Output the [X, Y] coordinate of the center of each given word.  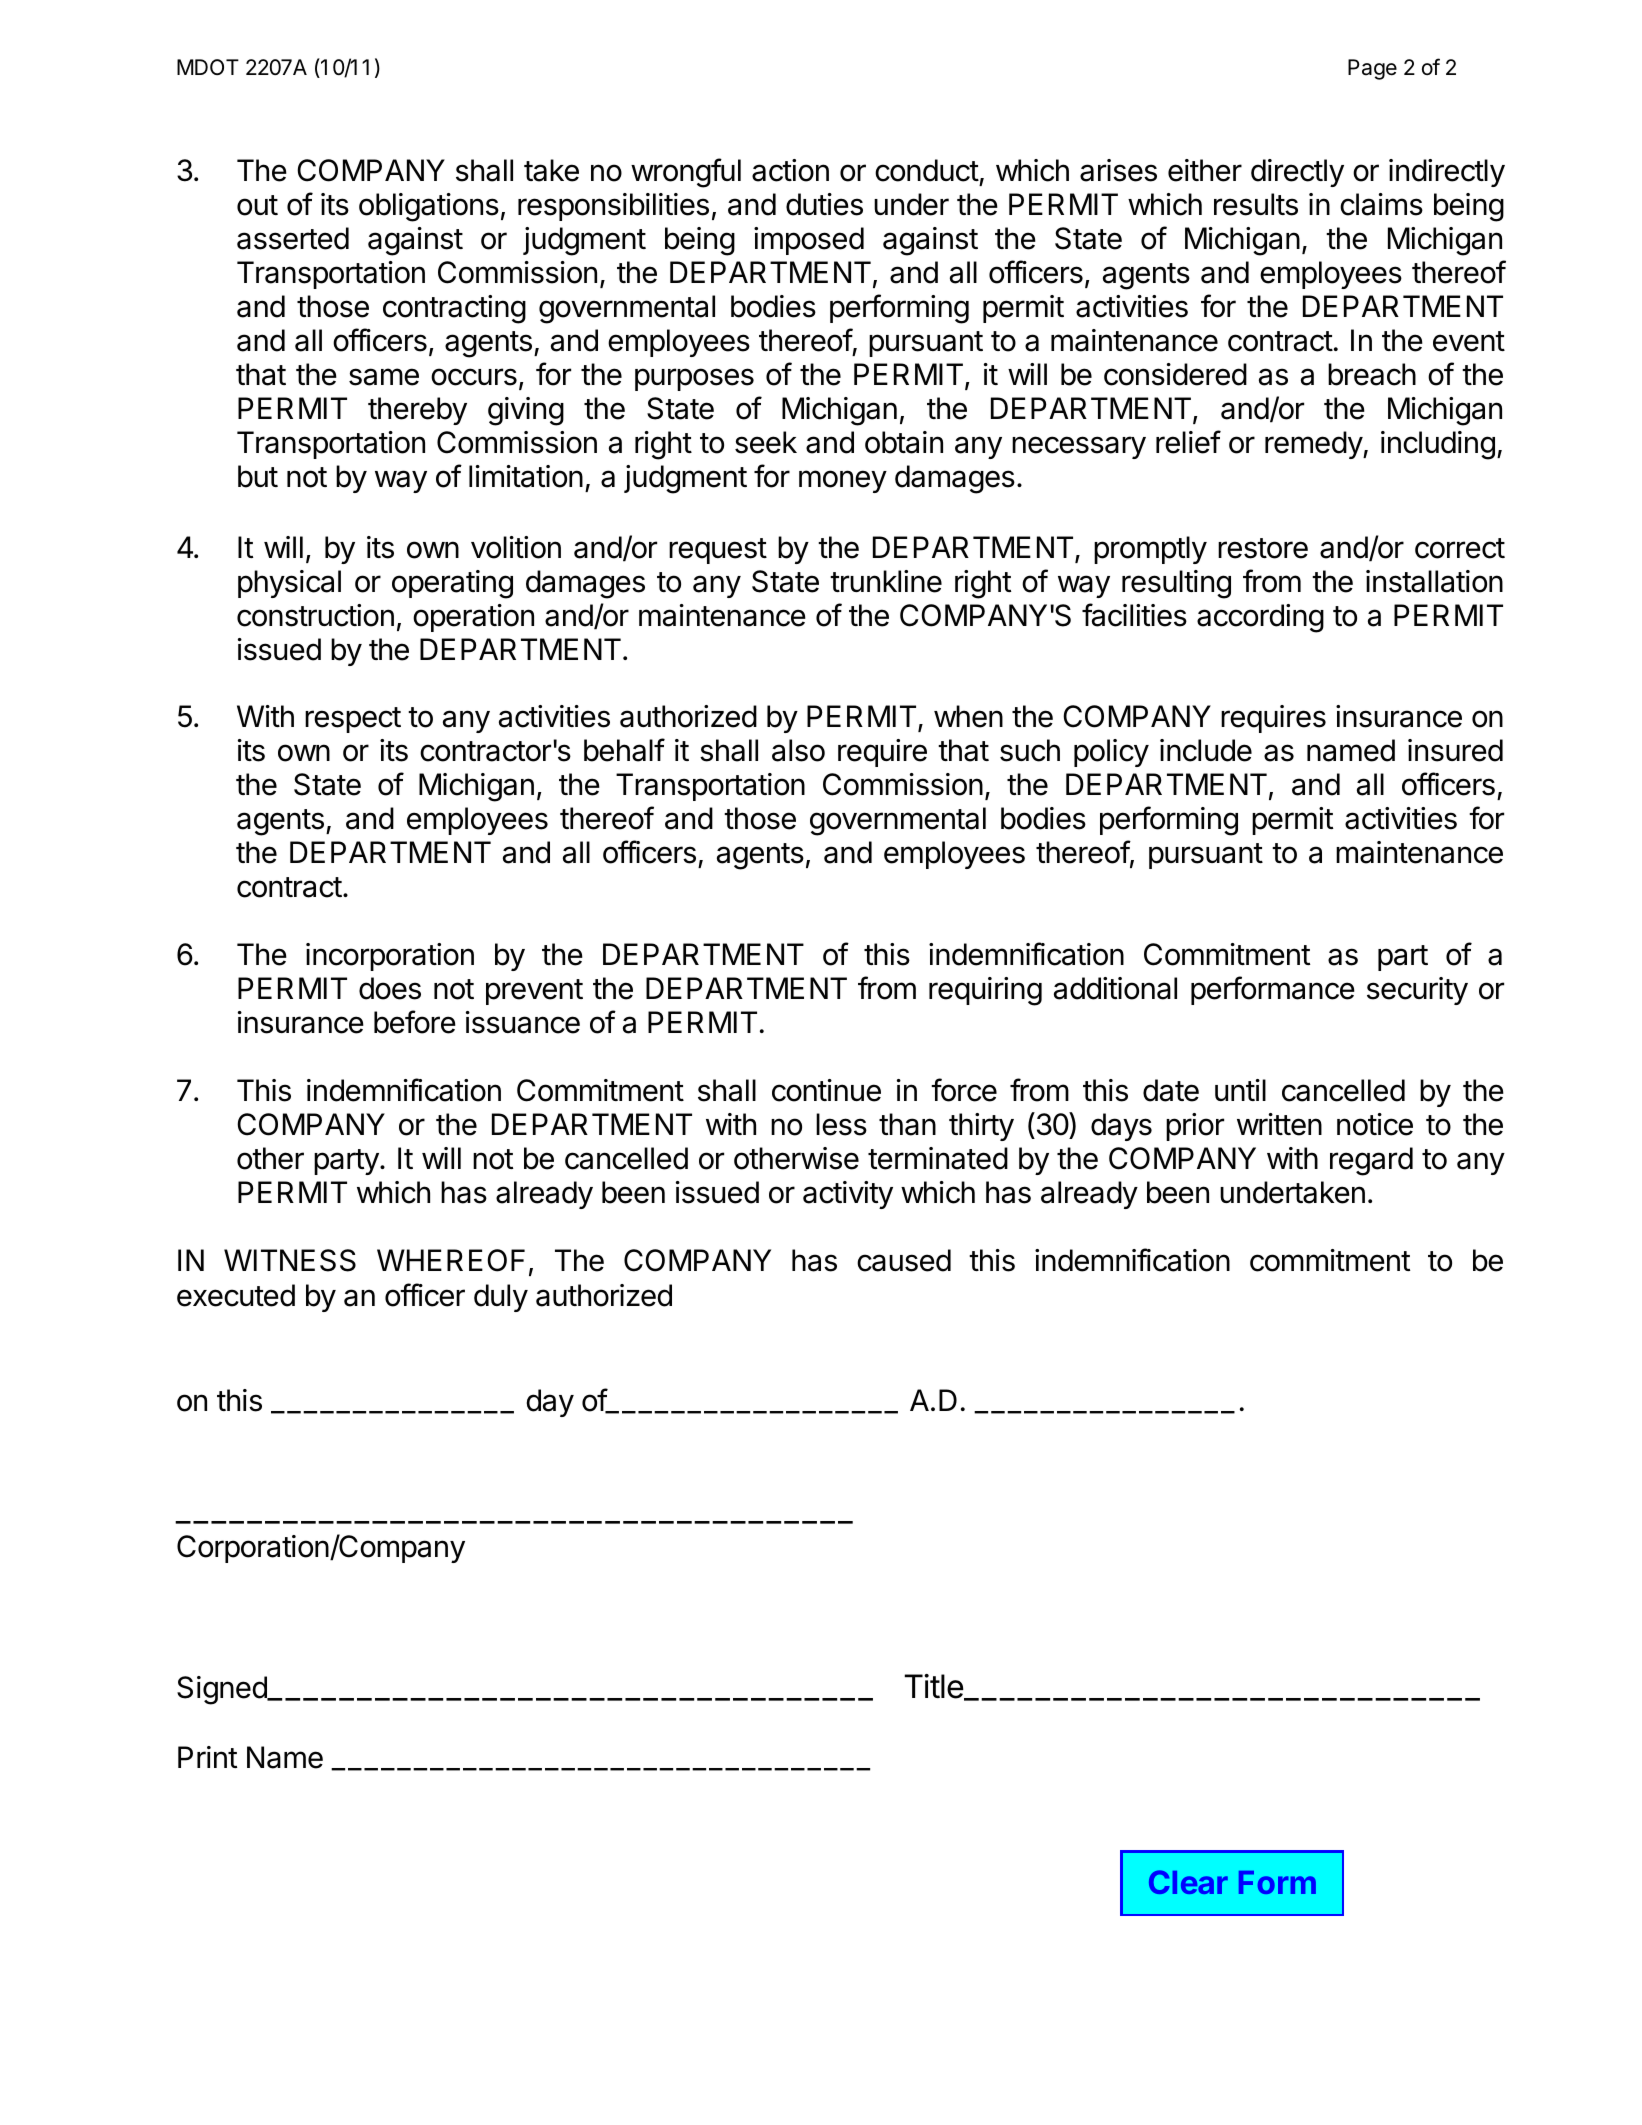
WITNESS [290, 1260]
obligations [429, 207]
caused [904, 1260]
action [790, 170]
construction [315, 615]
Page [1372, 69]
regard [1371, 1161]
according [1260, 618]
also [798, 750]
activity [848, 1195]
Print [207, 1757]
